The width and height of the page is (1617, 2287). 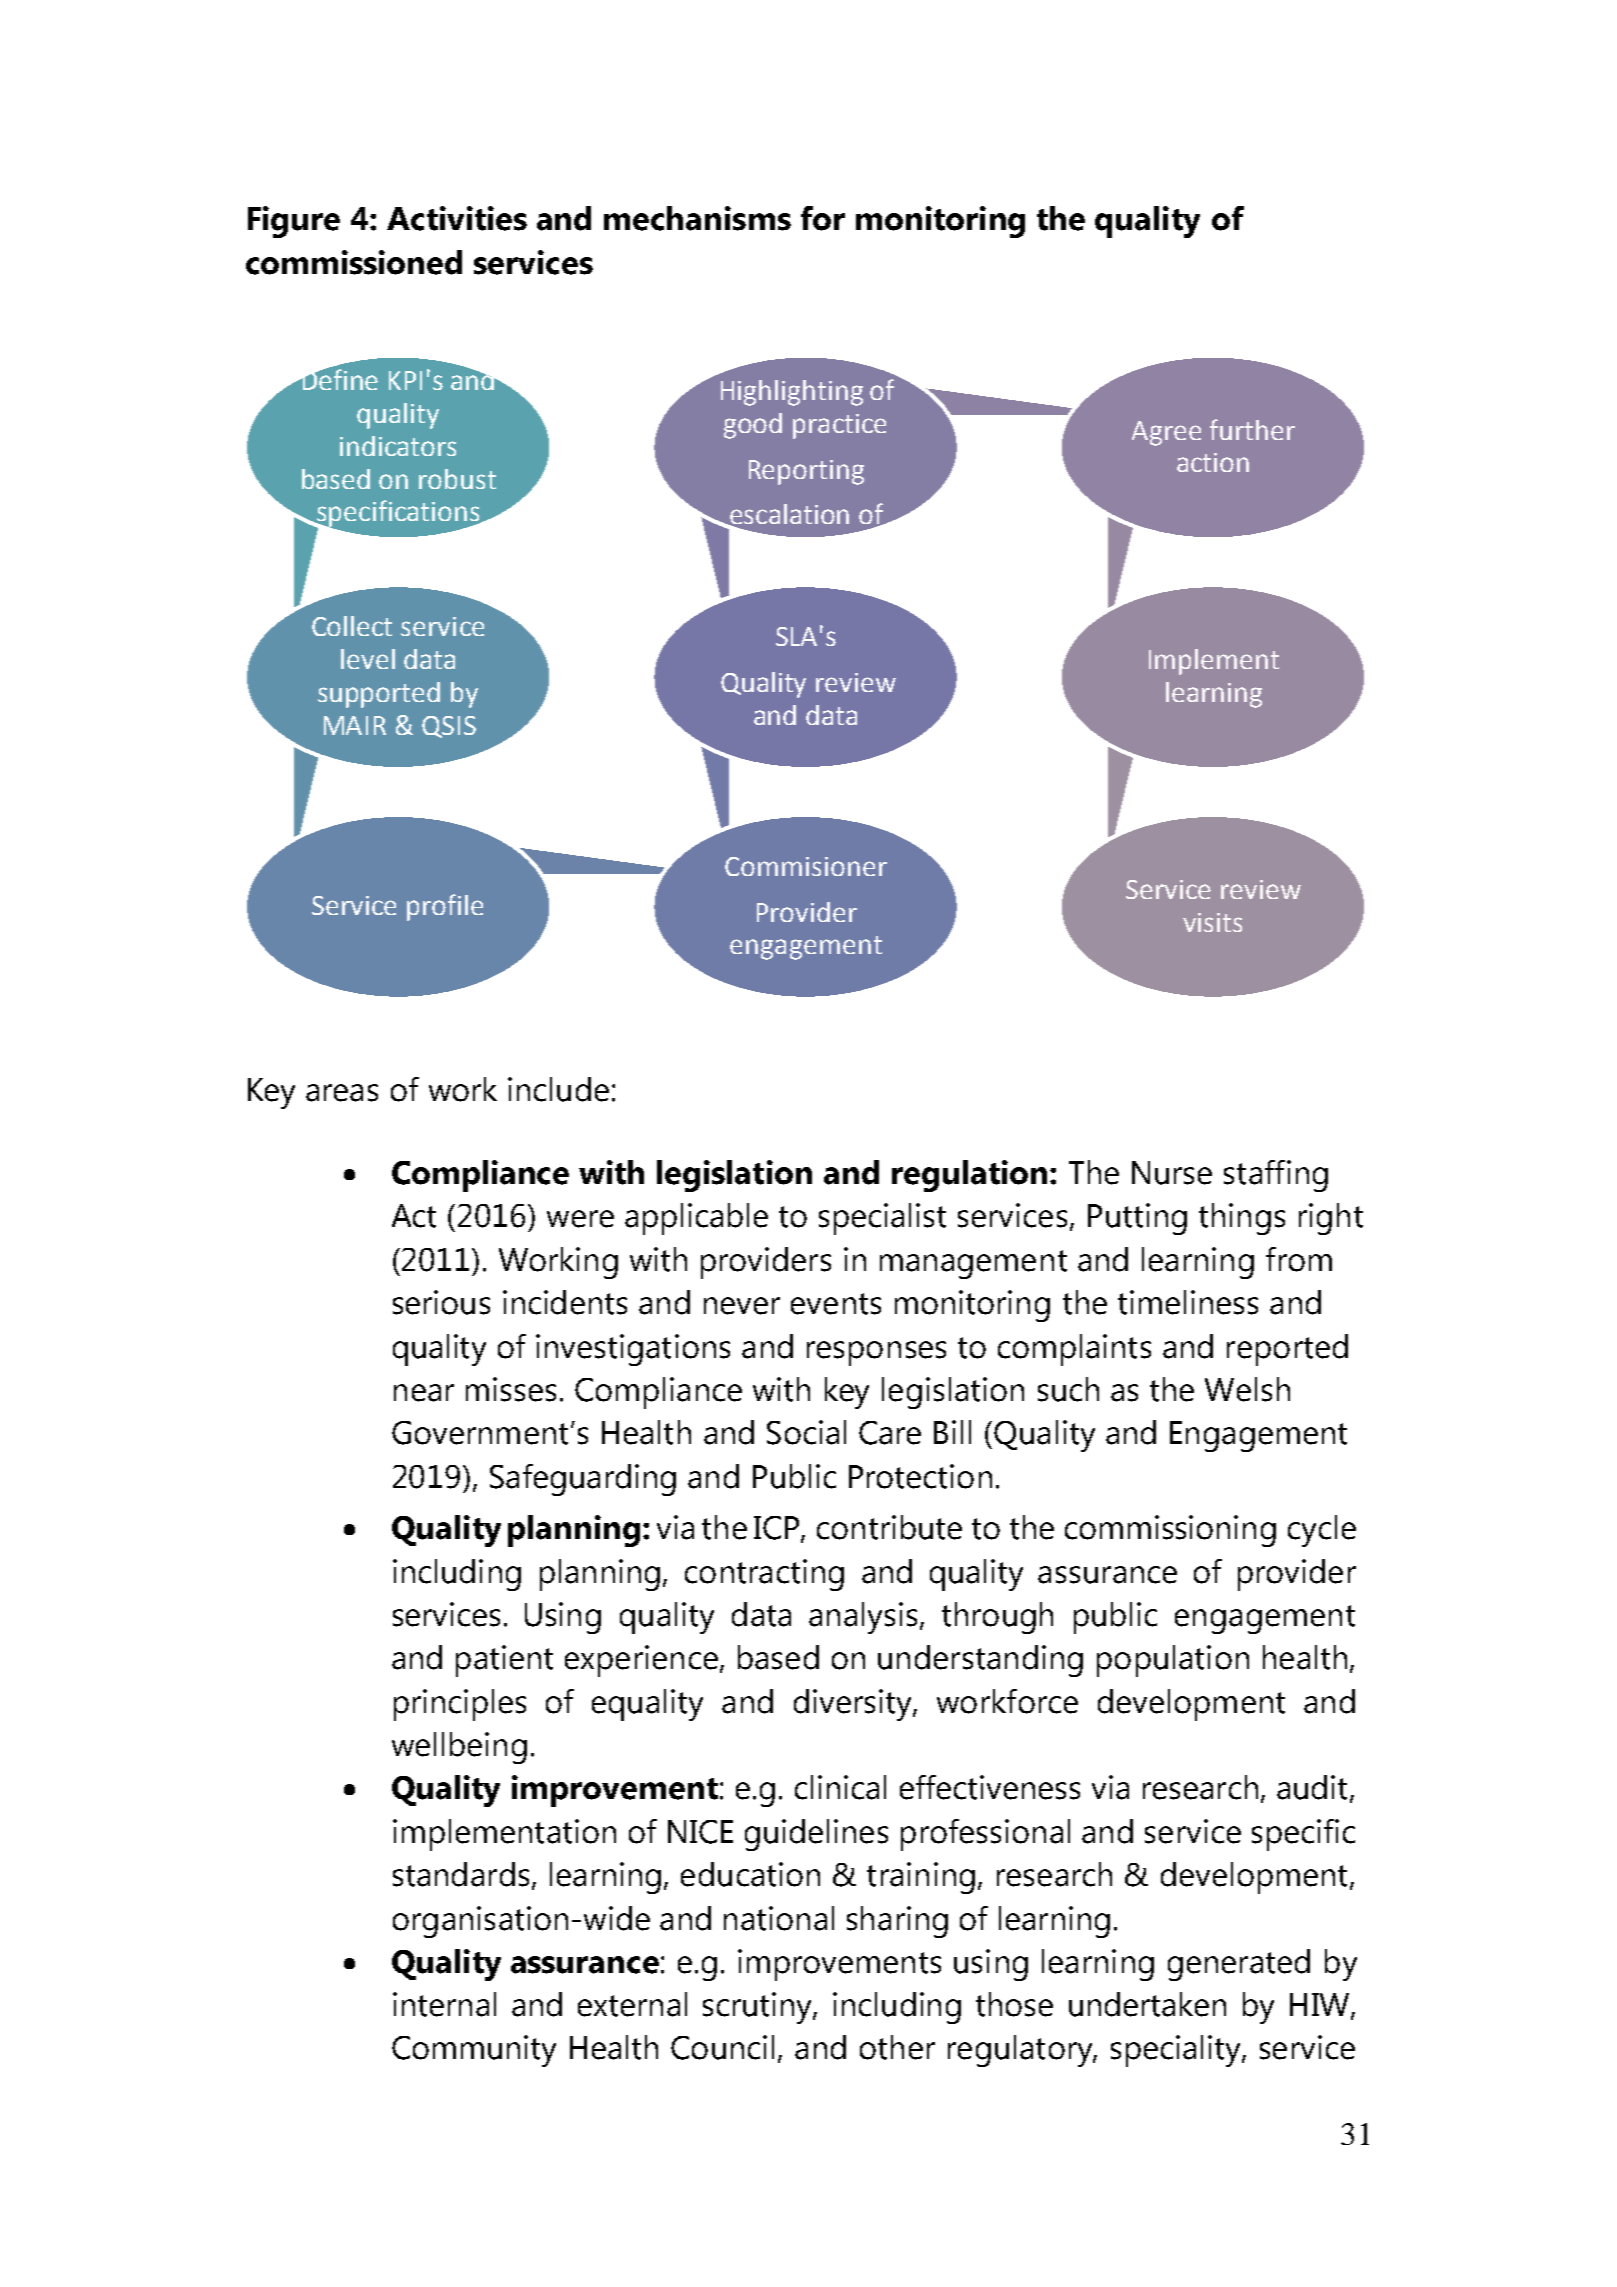 What do you see at coordinates (788, 515) in the page?
I see `escalation` at bounding box center [788, 515].
